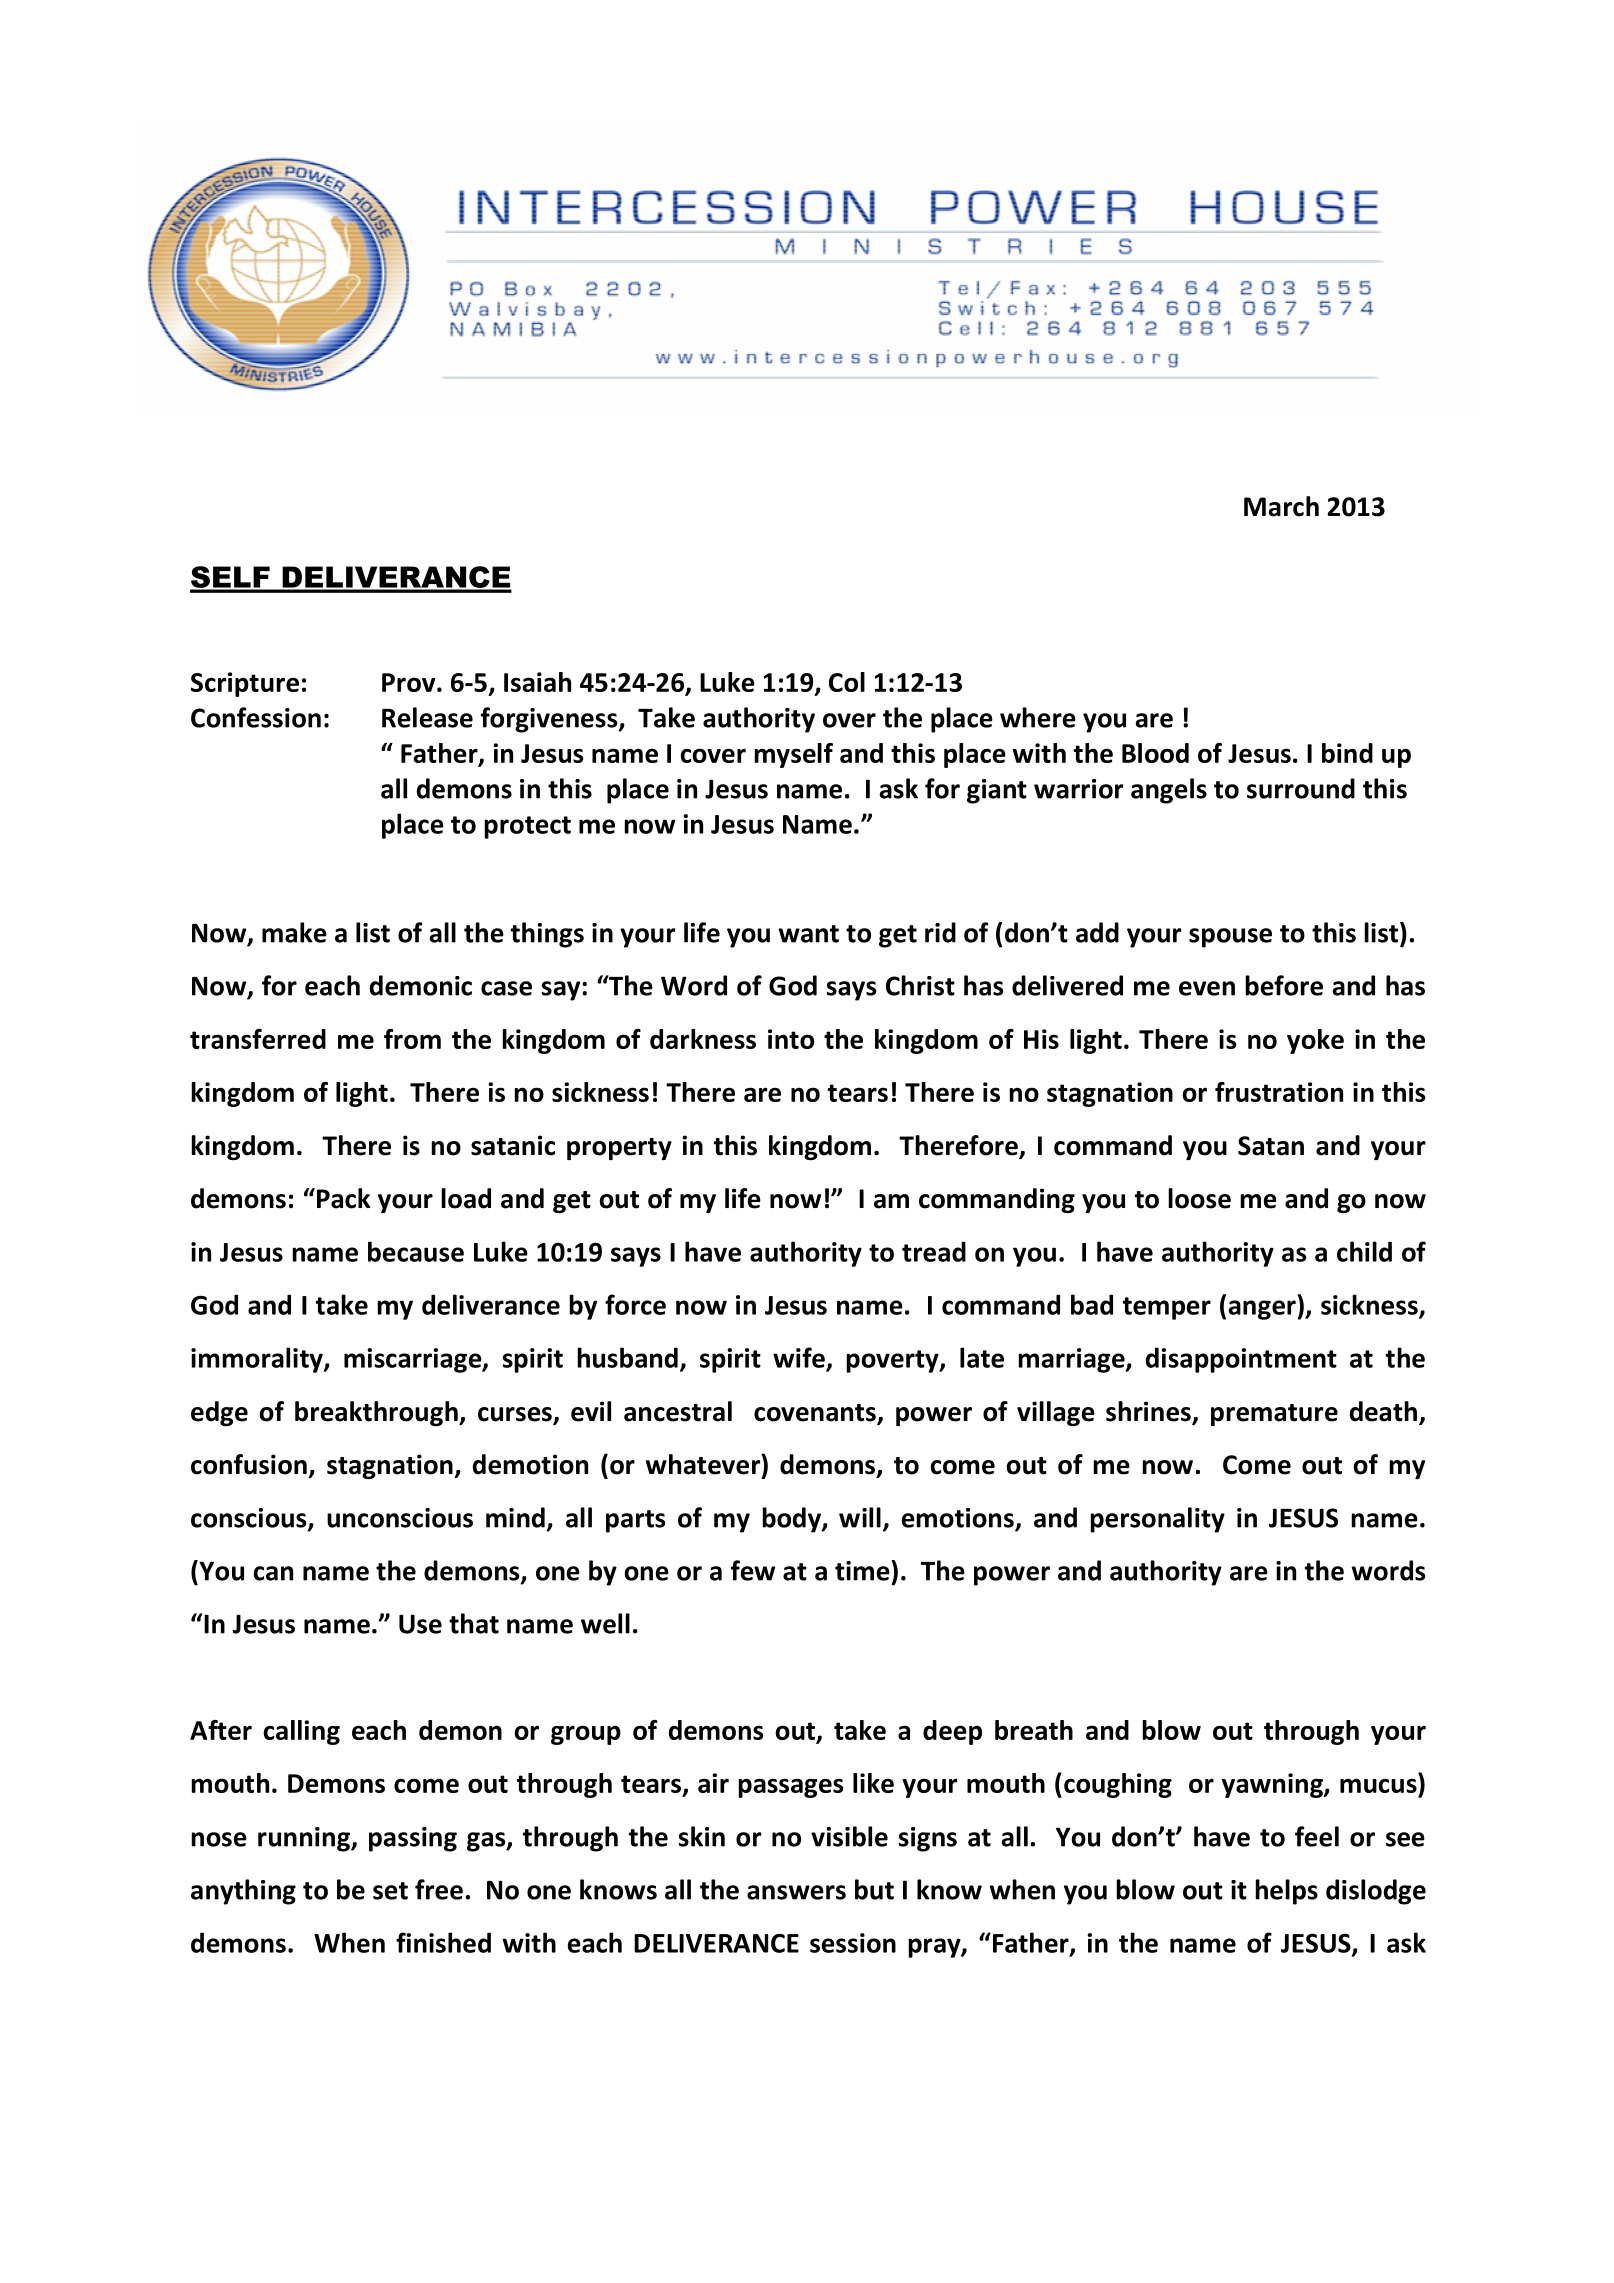 This screenshot has width=1614, height=2283. Describe the element at coordinates (1281, 506) in the screenshot. I see `March` at that location.
